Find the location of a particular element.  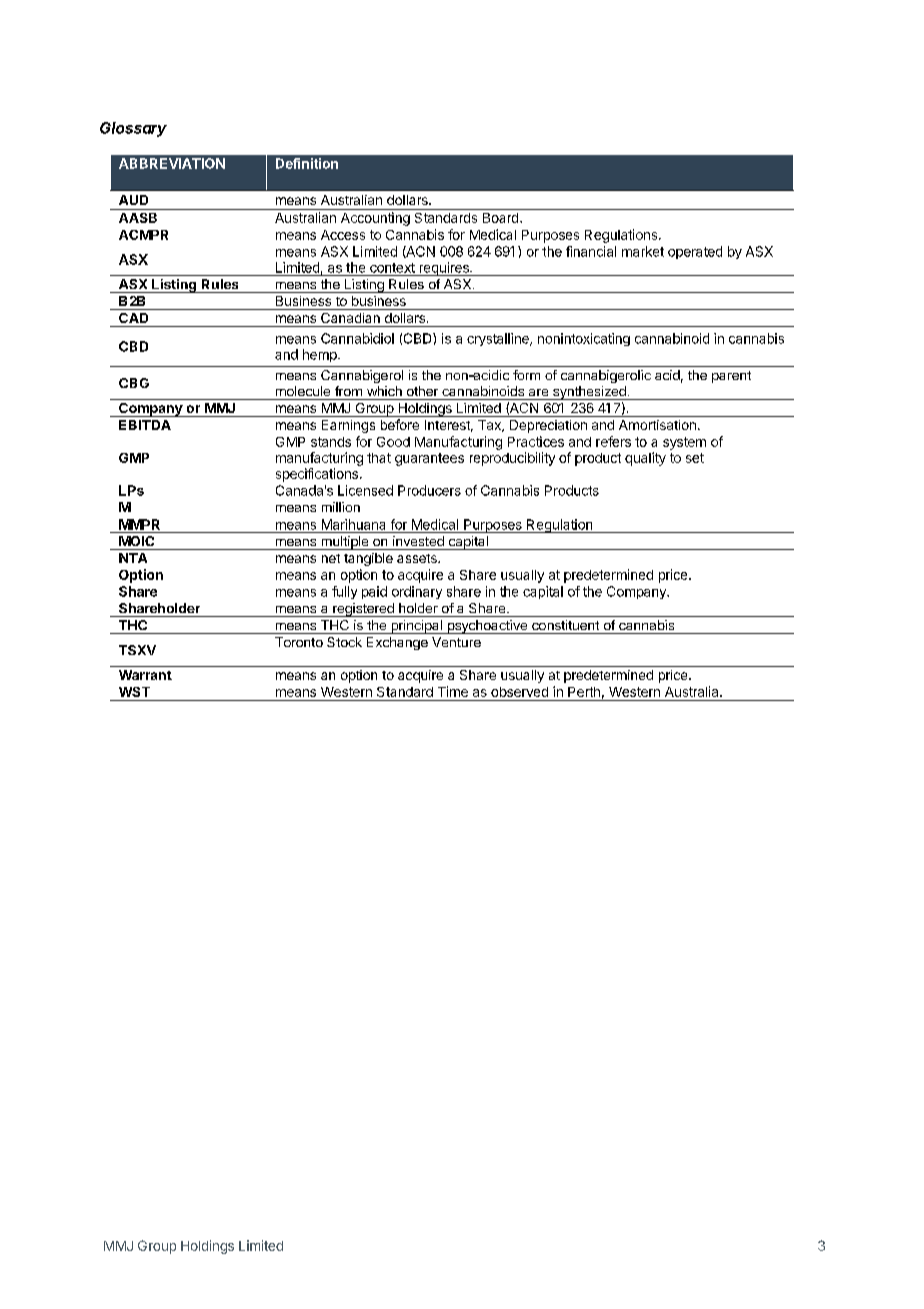

parent is located at coordinates (731, 377).
